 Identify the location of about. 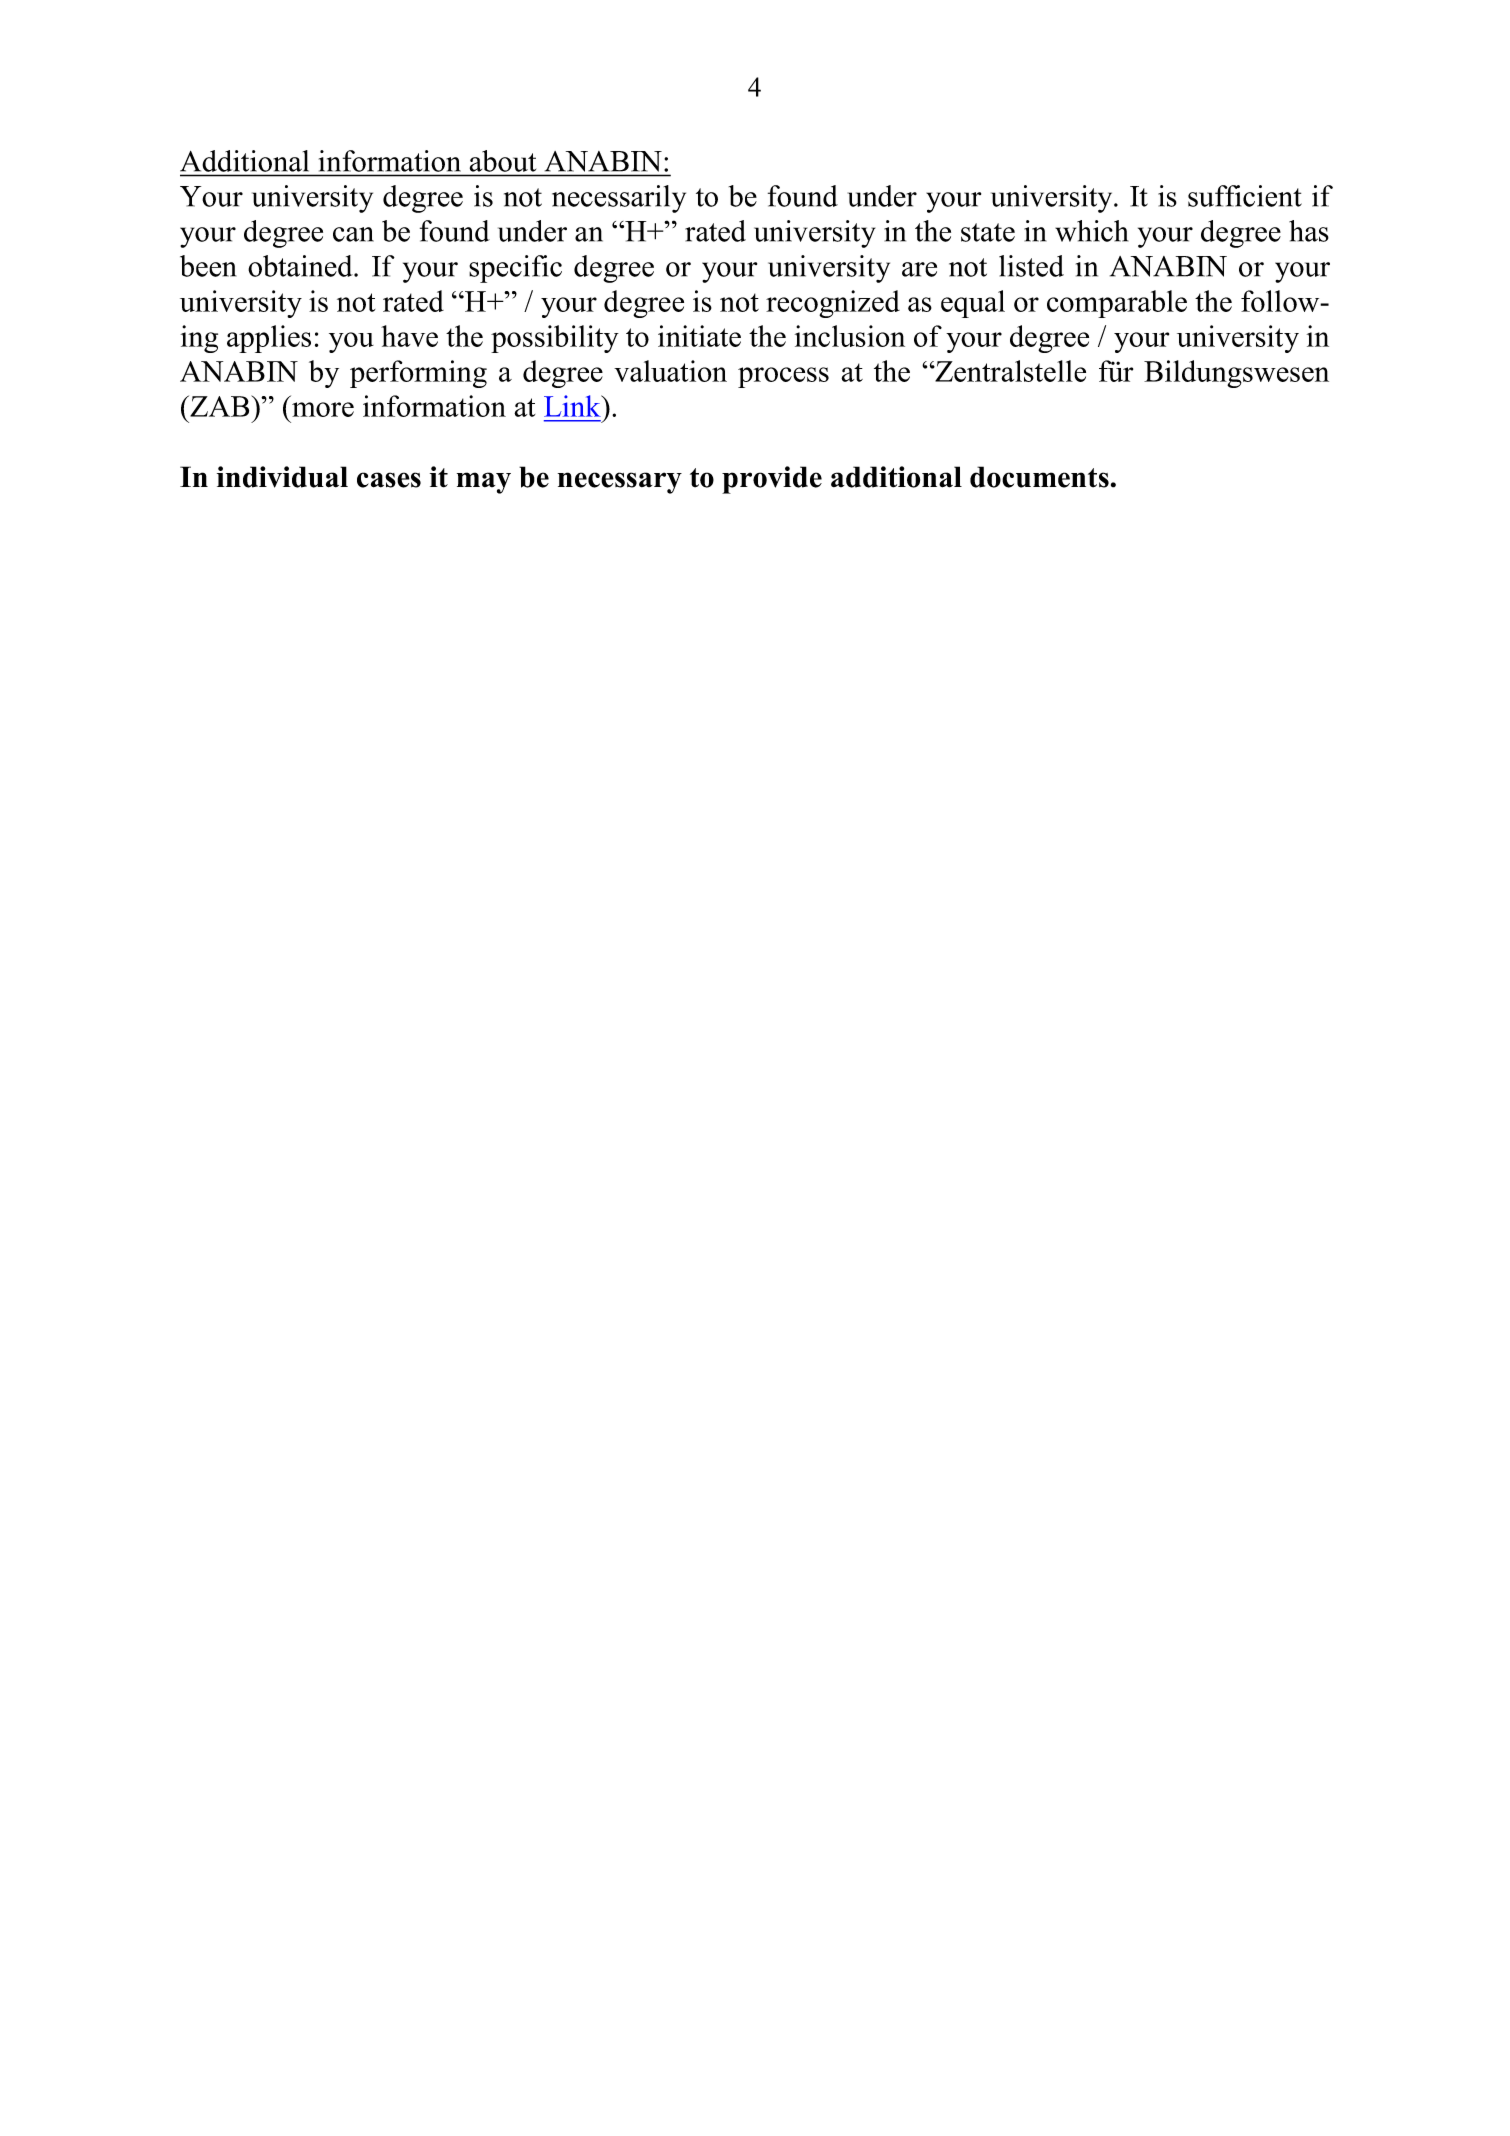
(503, 161).
